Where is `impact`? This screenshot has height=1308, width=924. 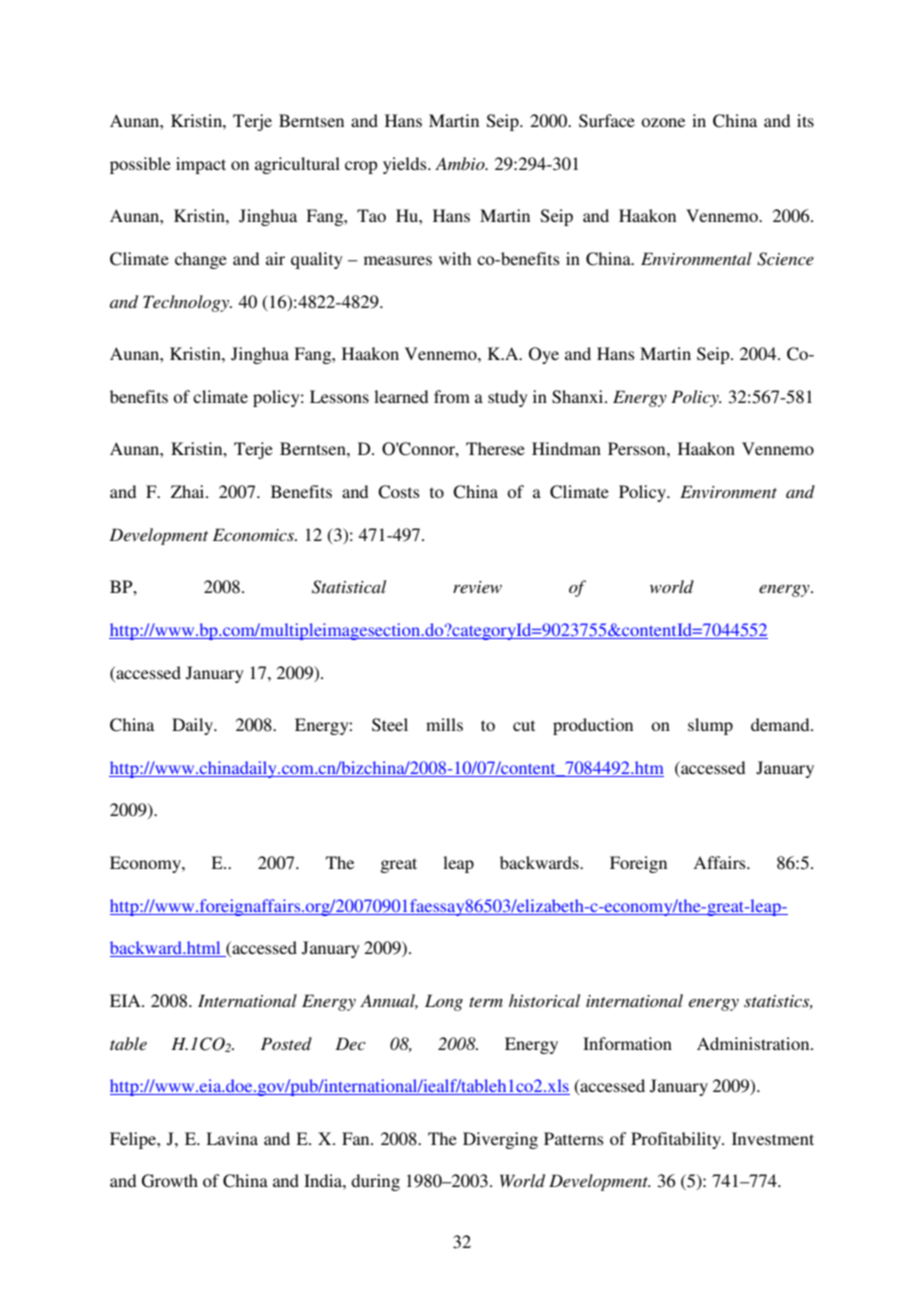
impact is located at coordinates (201, 165).
